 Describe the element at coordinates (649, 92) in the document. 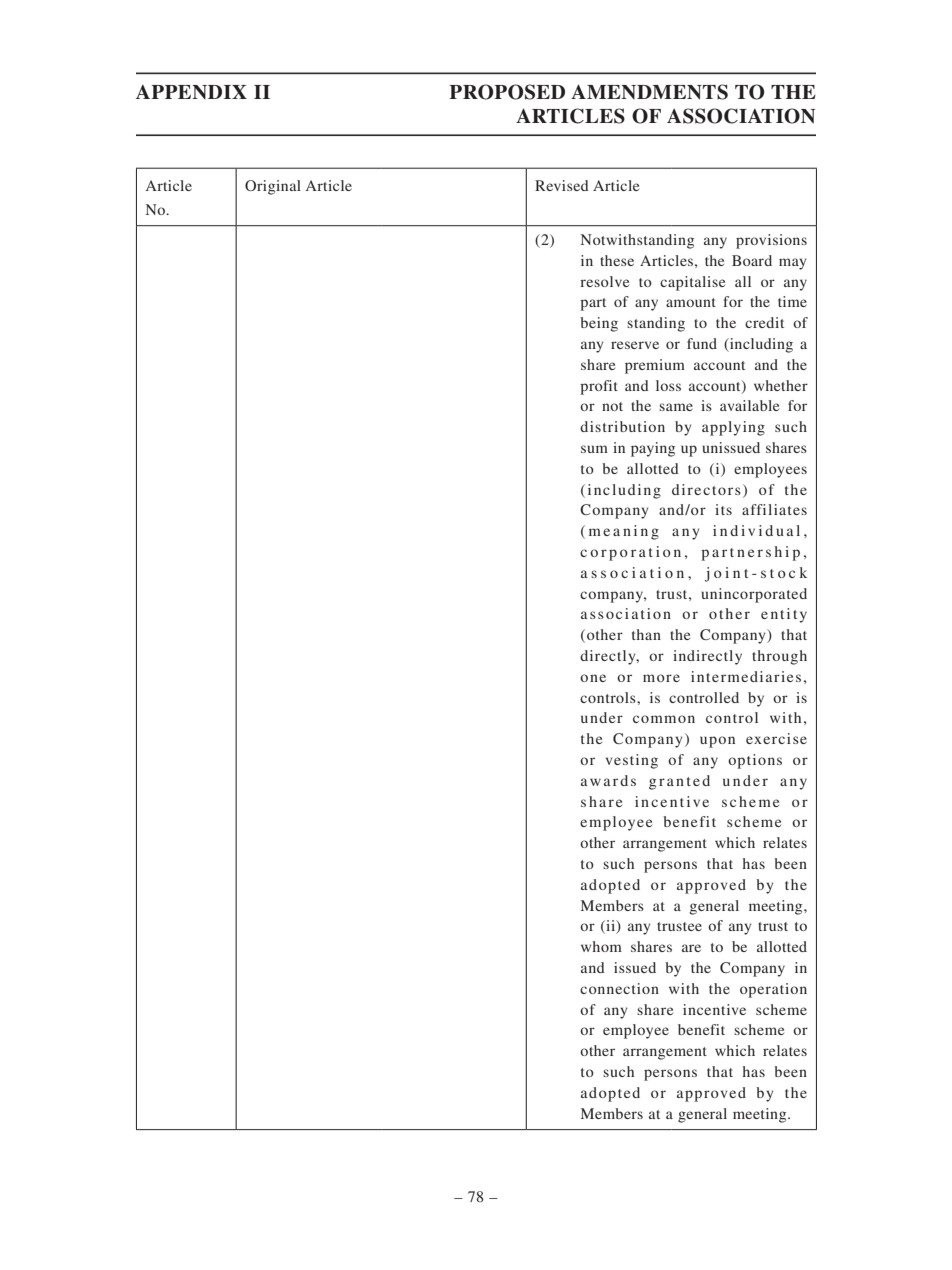

I see `AMENDMENTS` at that location.
